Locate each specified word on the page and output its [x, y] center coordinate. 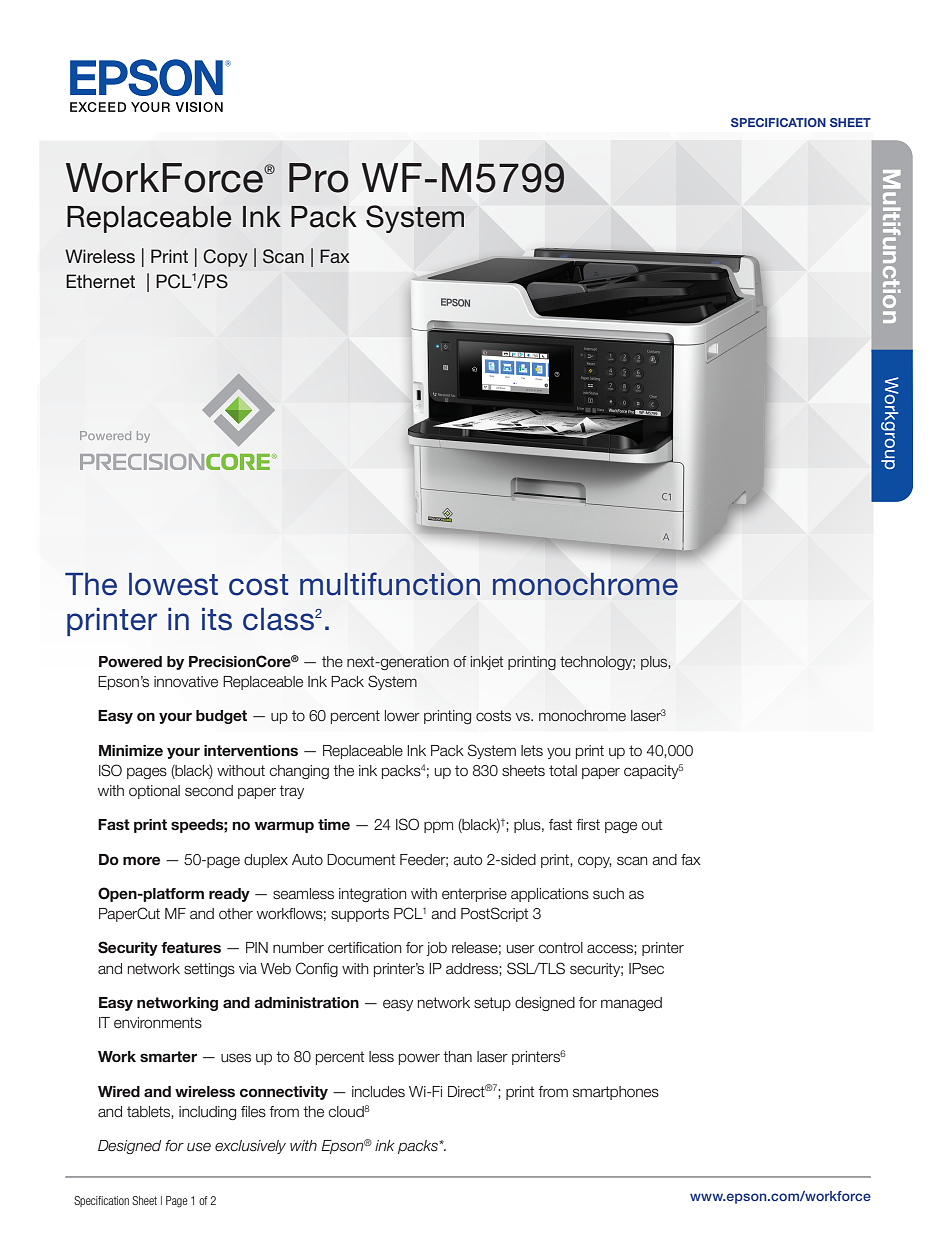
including [207, 1113]
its [217, 619]
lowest [173, 584]
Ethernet [100, 281]
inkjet [487, 663]
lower [402, 716]
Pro [318, 178]
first [588, 824]
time [334, 824]
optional [154, 792]
